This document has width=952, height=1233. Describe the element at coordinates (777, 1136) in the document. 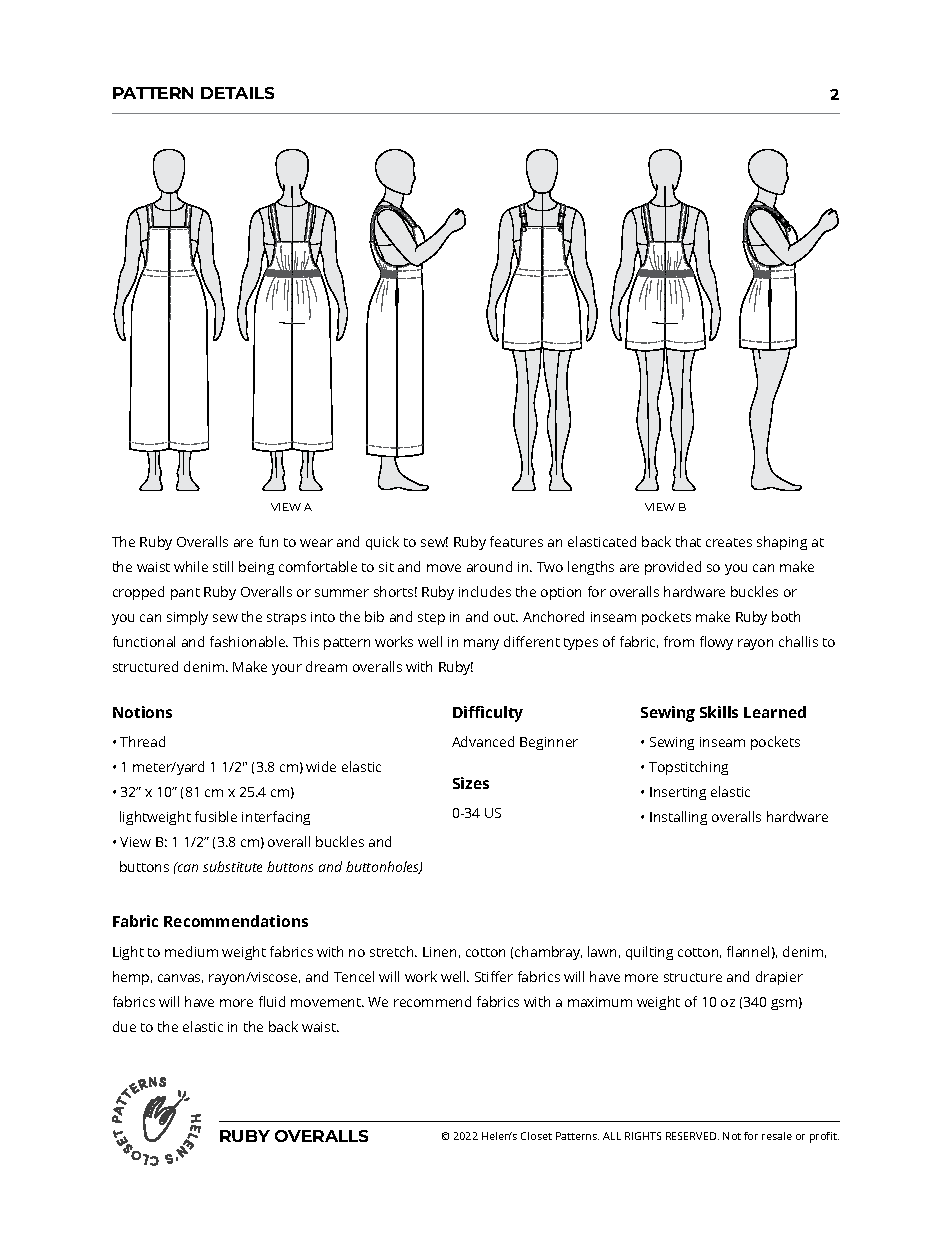

I see `resale` at that location.
